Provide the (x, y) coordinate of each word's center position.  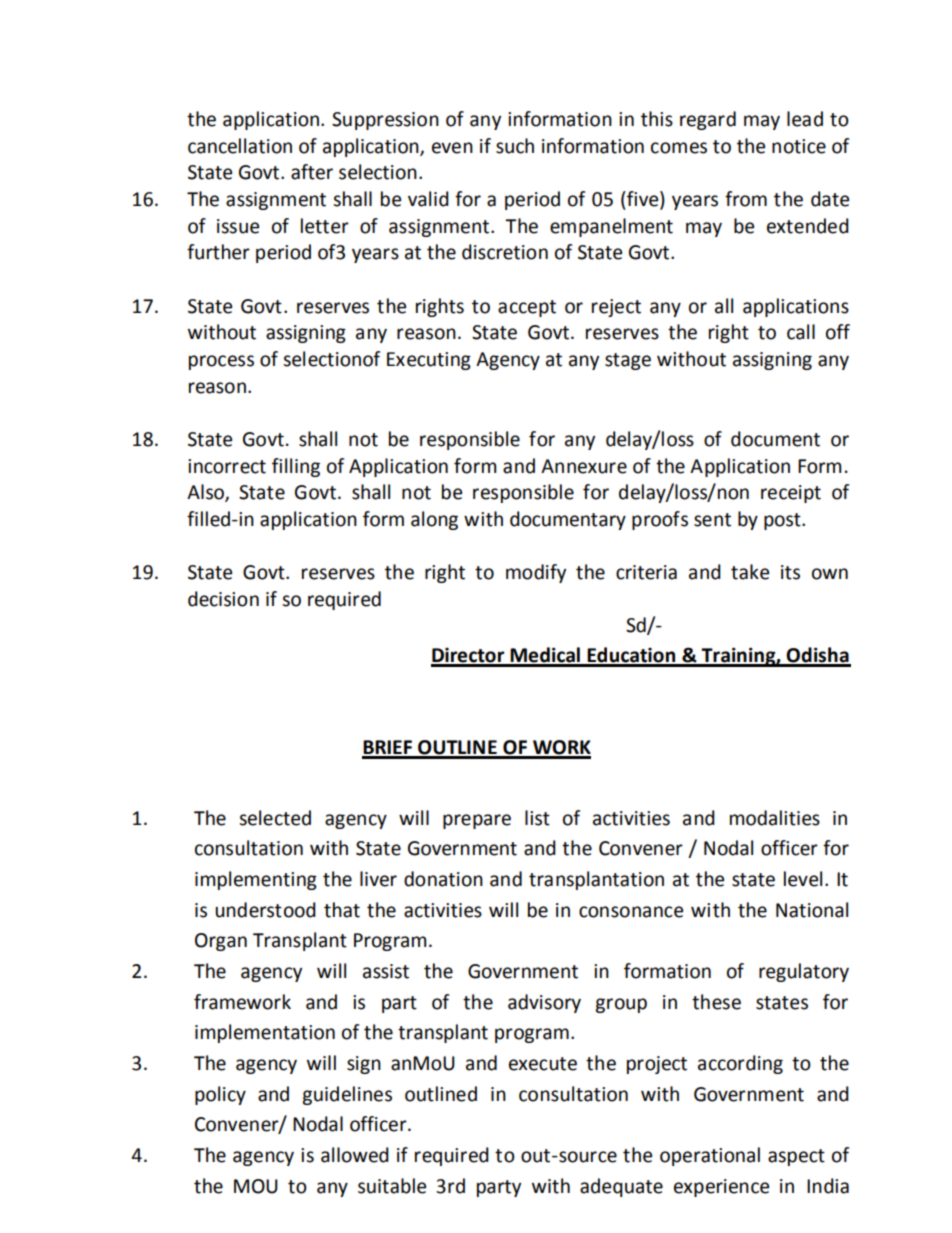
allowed (355, 1155)
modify (536, 573)
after (312, 172)
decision (223, 599)
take (750, 572)
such (515, 146)
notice (799, 146)
